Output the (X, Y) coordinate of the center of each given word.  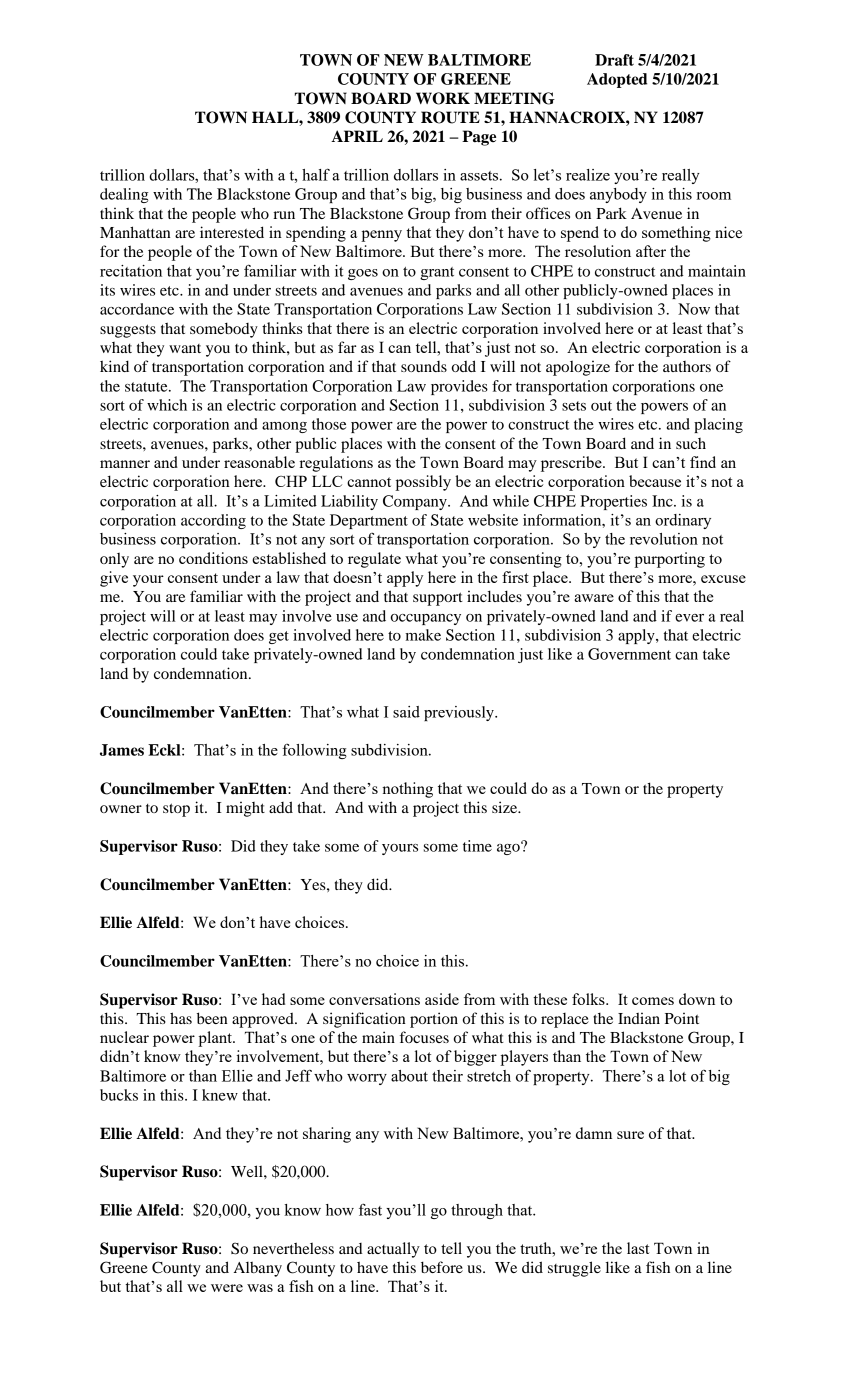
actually (393, 1250)
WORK (443, 98)
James (122, 750)
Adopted (617, 80)
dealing (124, 195)
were (227, 1288)
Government (629, 654)
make (423, 635)
